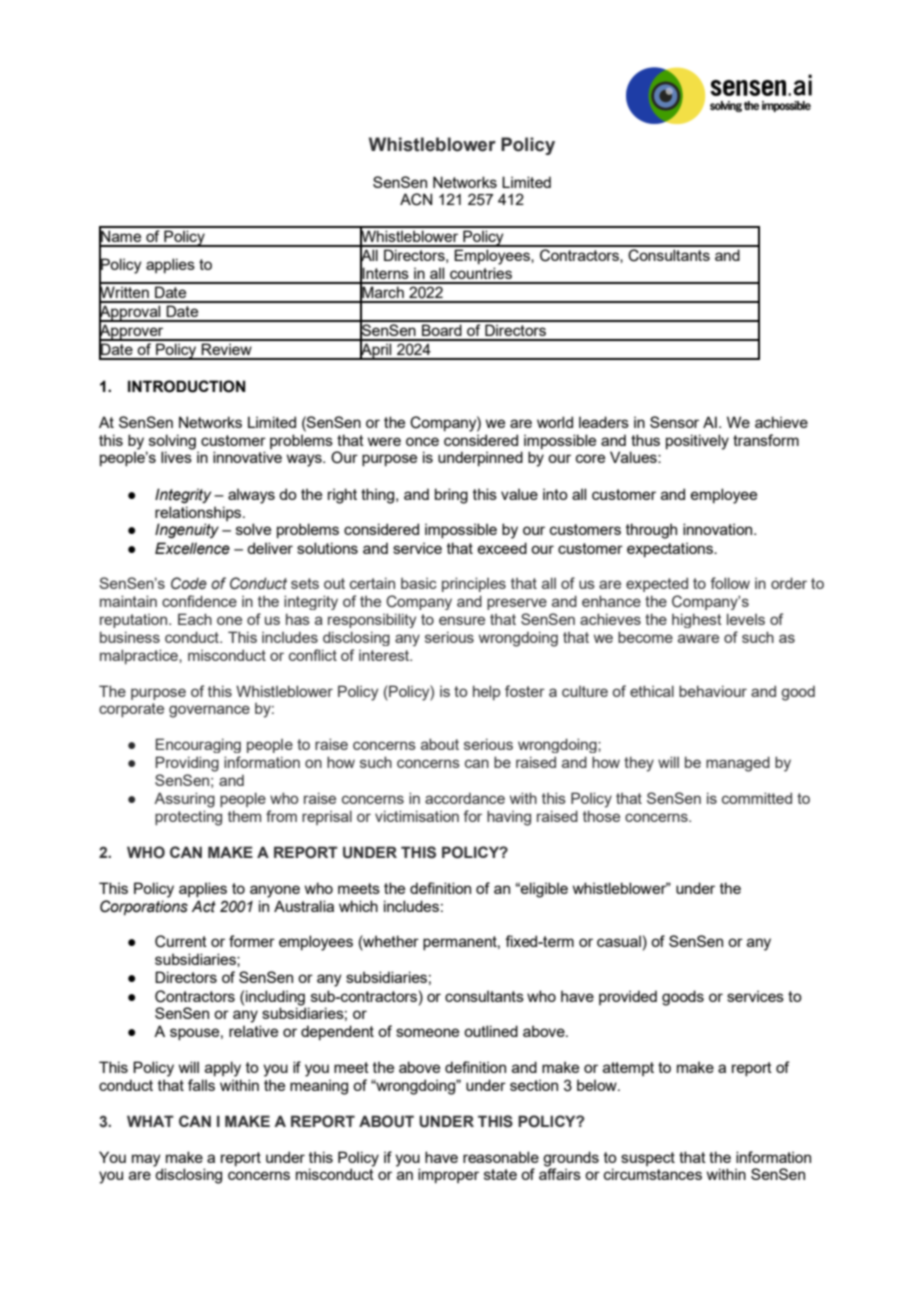  Describe the element at coordinates (486, 692) in the page. I see `help` at that location.
